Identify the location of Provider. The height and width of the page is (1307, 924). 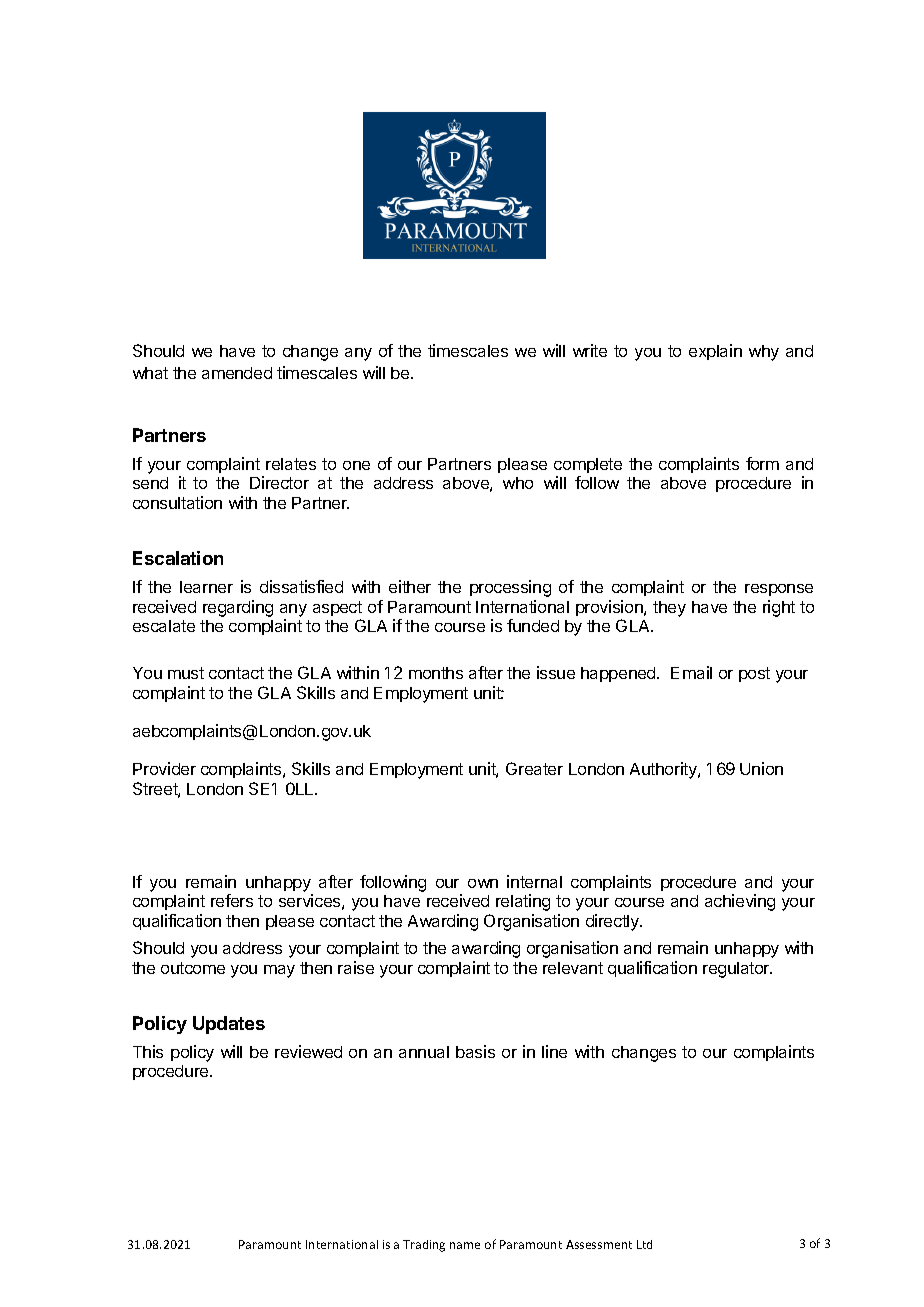
(164, 768).
